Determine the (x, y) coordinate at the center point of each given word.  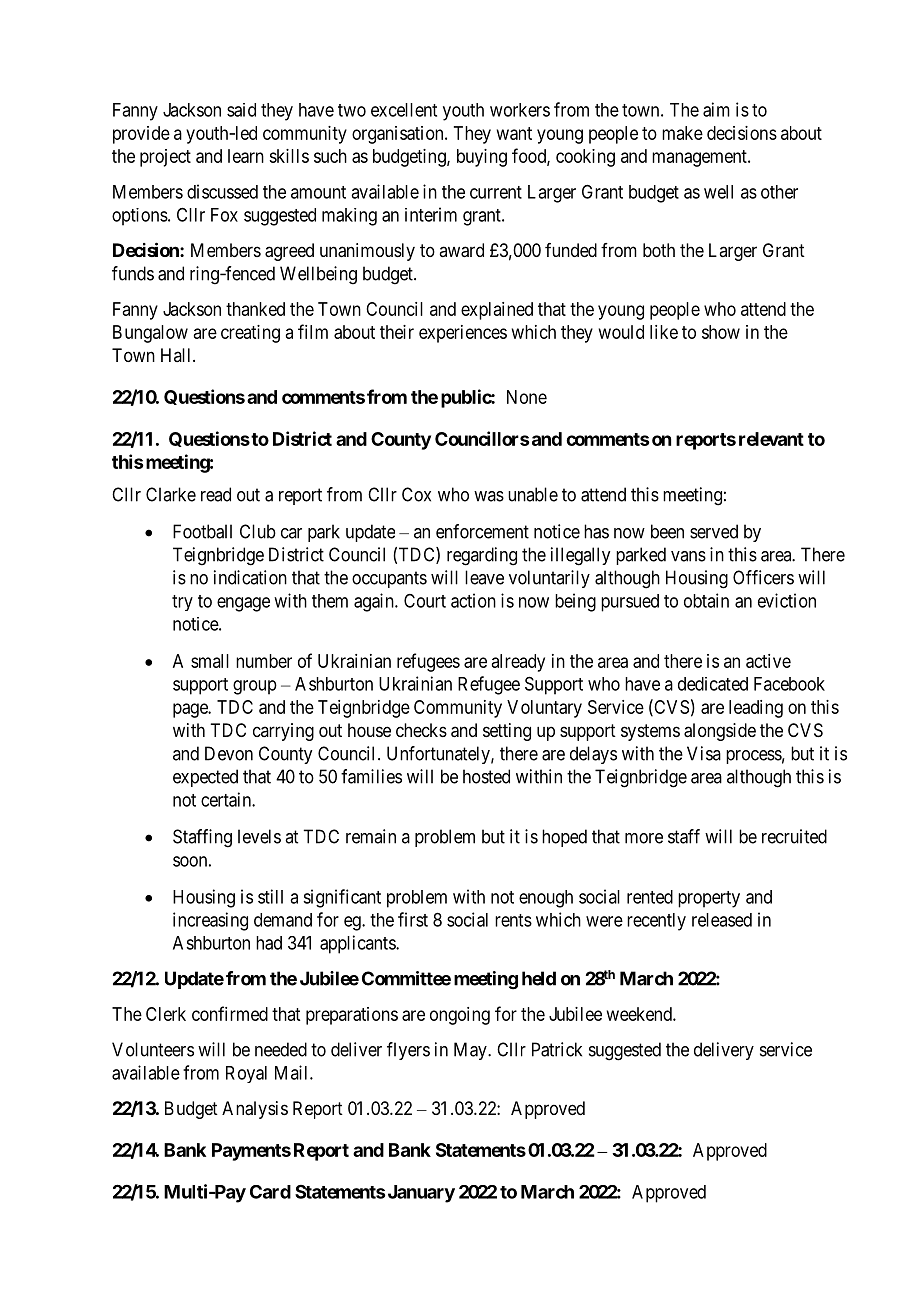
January (421, 1194)
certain (227, 799)
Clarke (171, 494)
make (682, 133)
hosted (486, 776)
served (714, 531)
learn (246, 156)
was (489, 496)
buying (482, 158)
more (644, 838)
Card (270, 1192)
